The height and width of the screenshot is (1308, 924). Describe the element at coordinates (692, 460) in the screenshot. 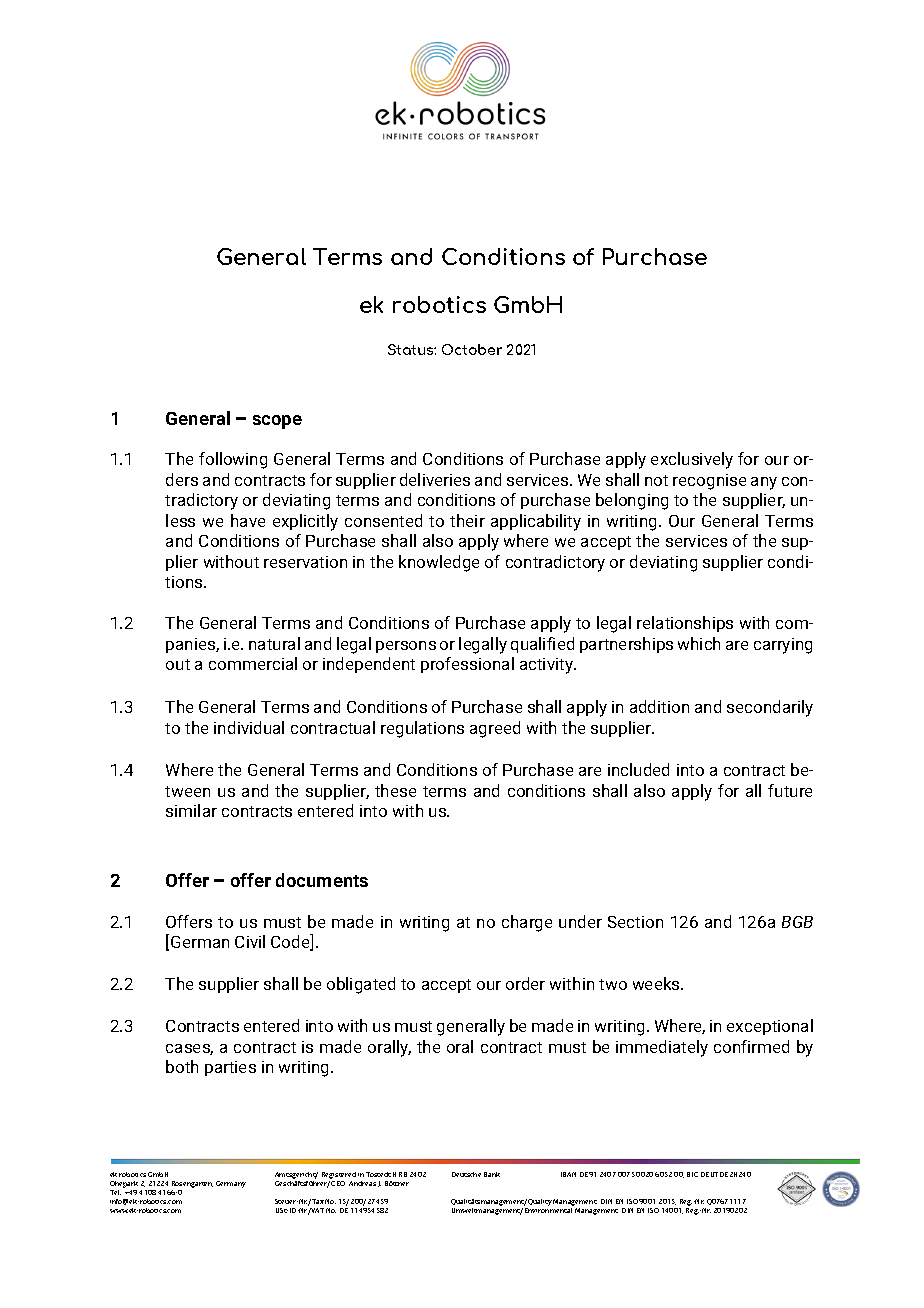

I see `exclusively` at that location.
